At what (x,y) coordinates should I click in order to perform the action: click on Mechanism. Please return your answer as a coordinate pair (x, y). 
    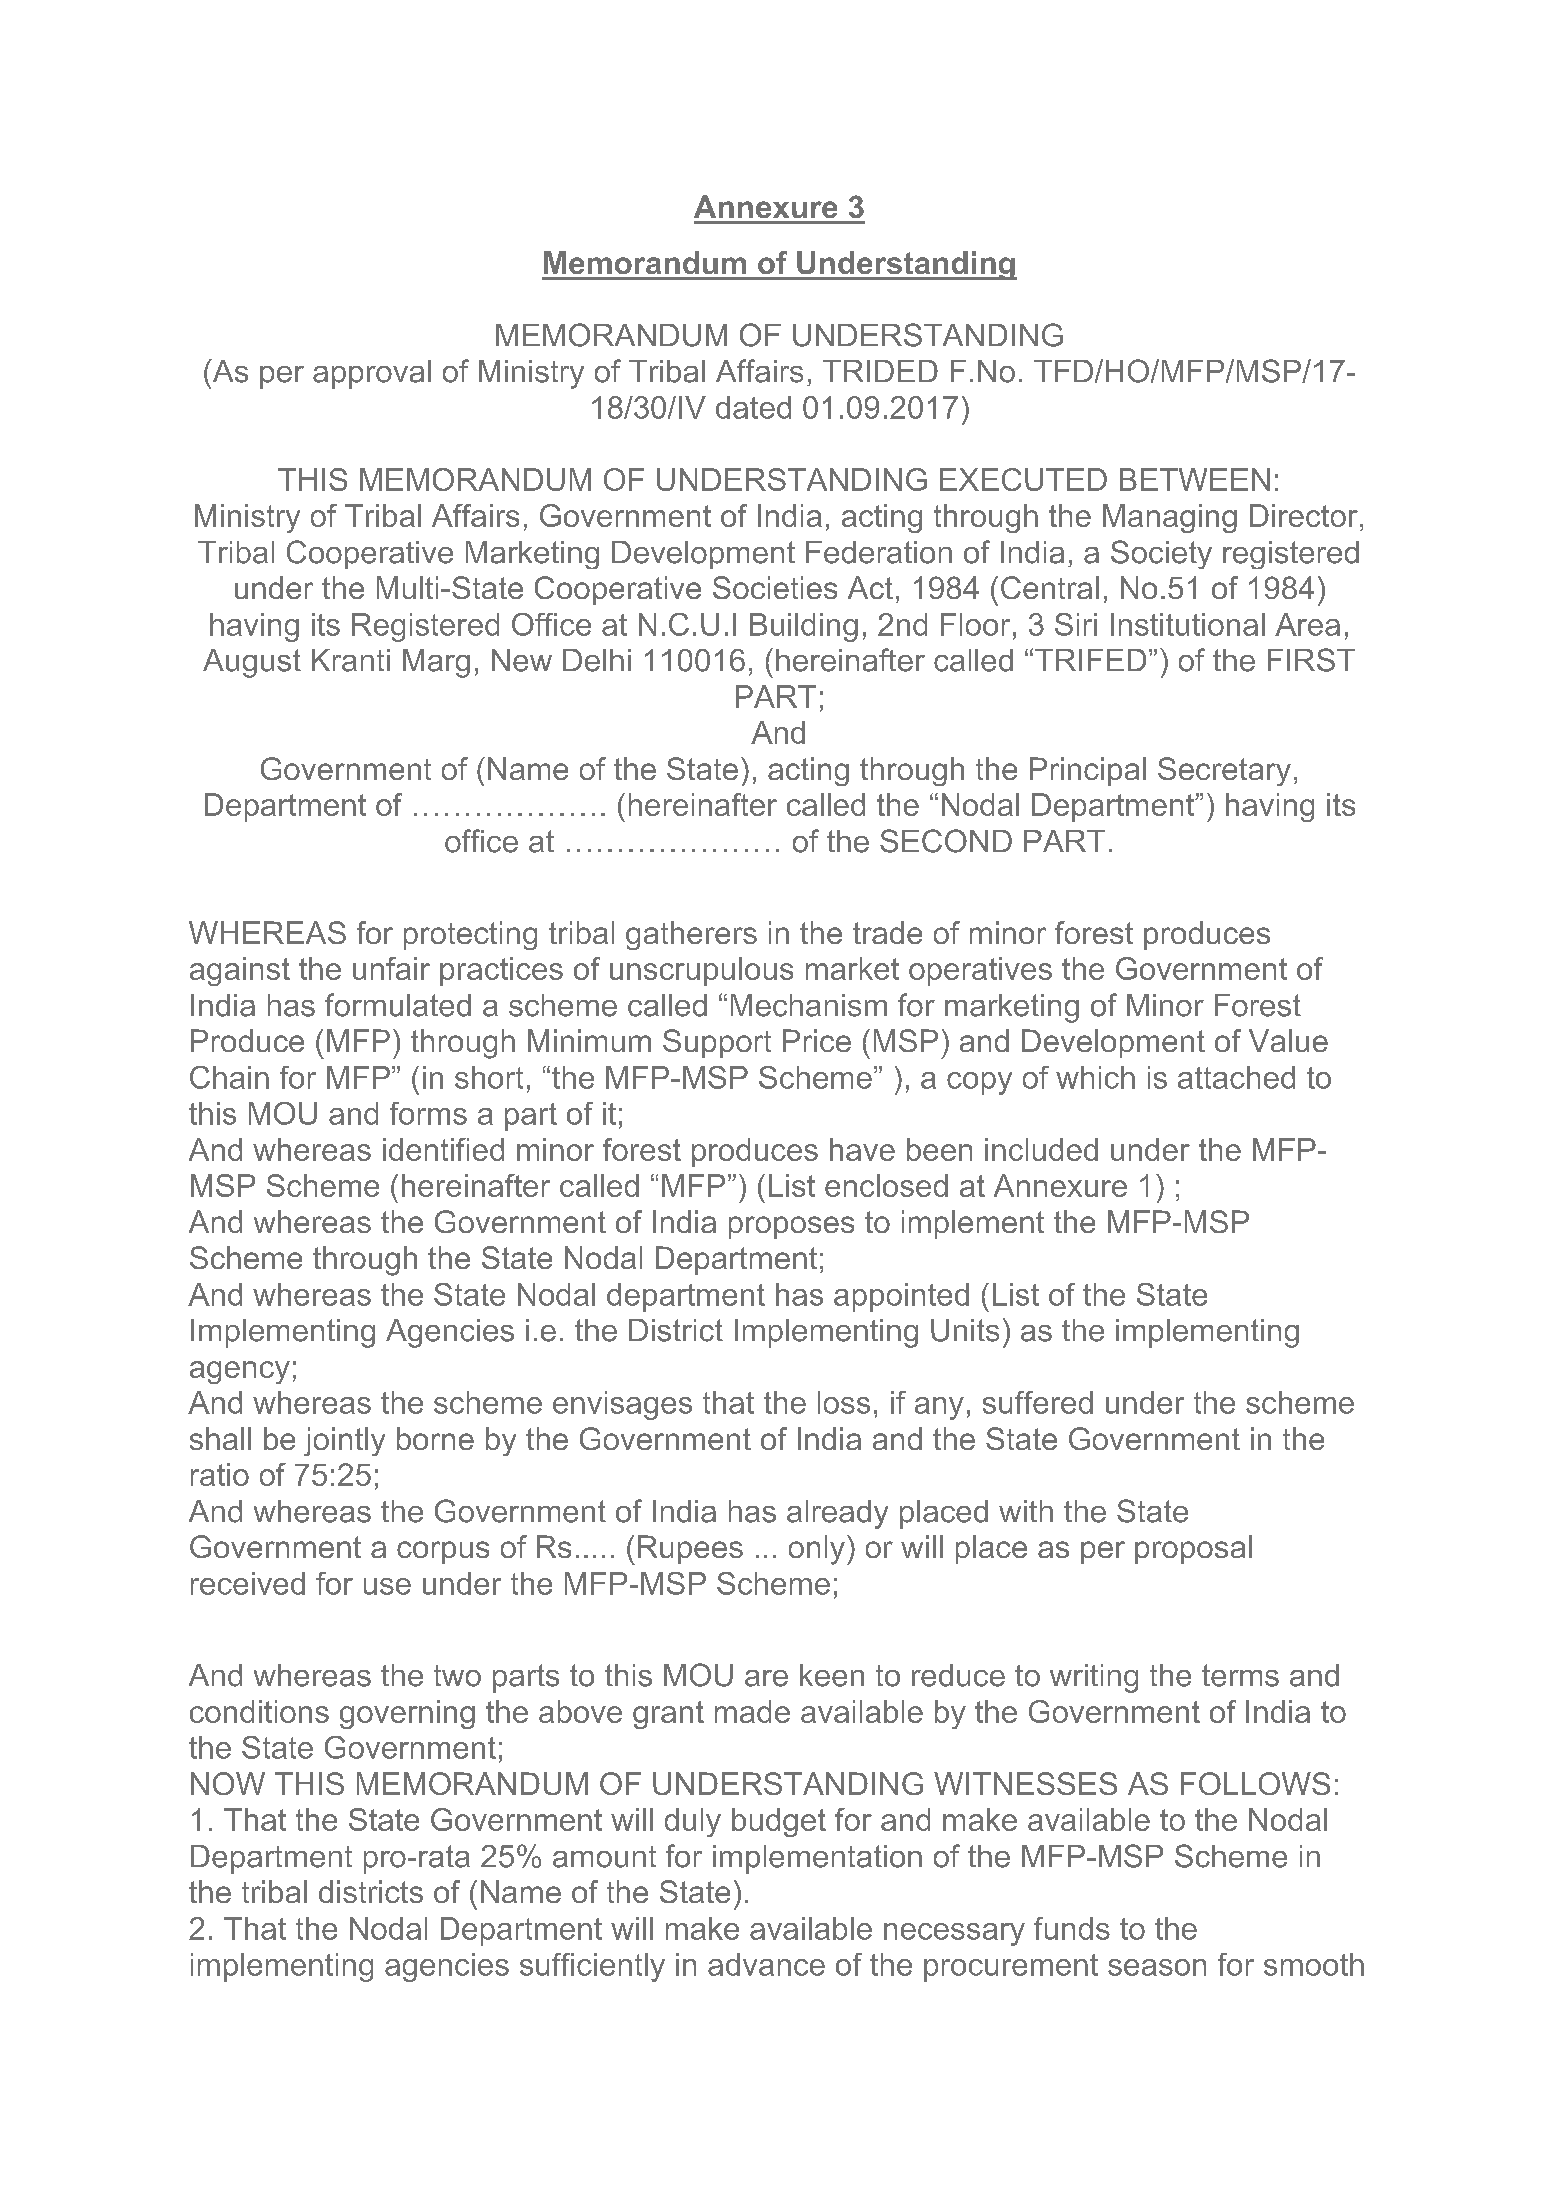
    Looking at the image, I should click on (809, 1005).
